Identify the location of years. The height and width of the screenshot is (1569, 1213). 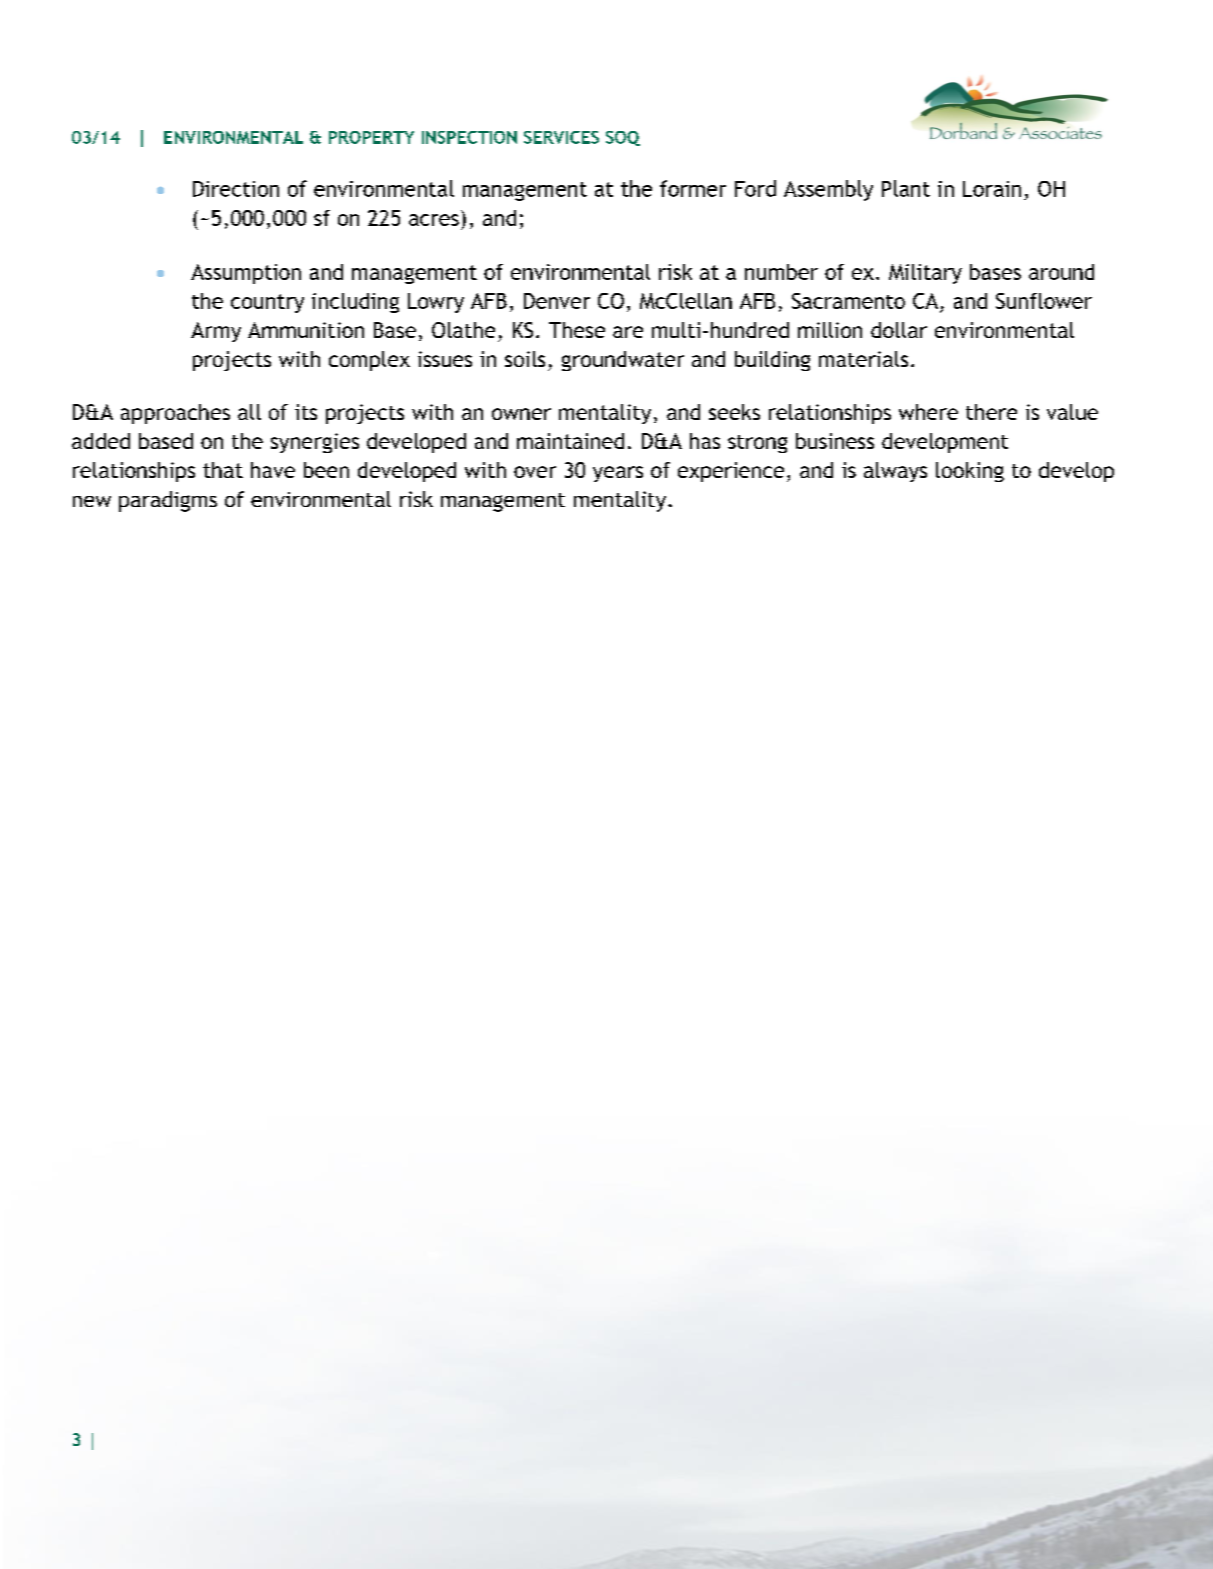
(618, 474).
